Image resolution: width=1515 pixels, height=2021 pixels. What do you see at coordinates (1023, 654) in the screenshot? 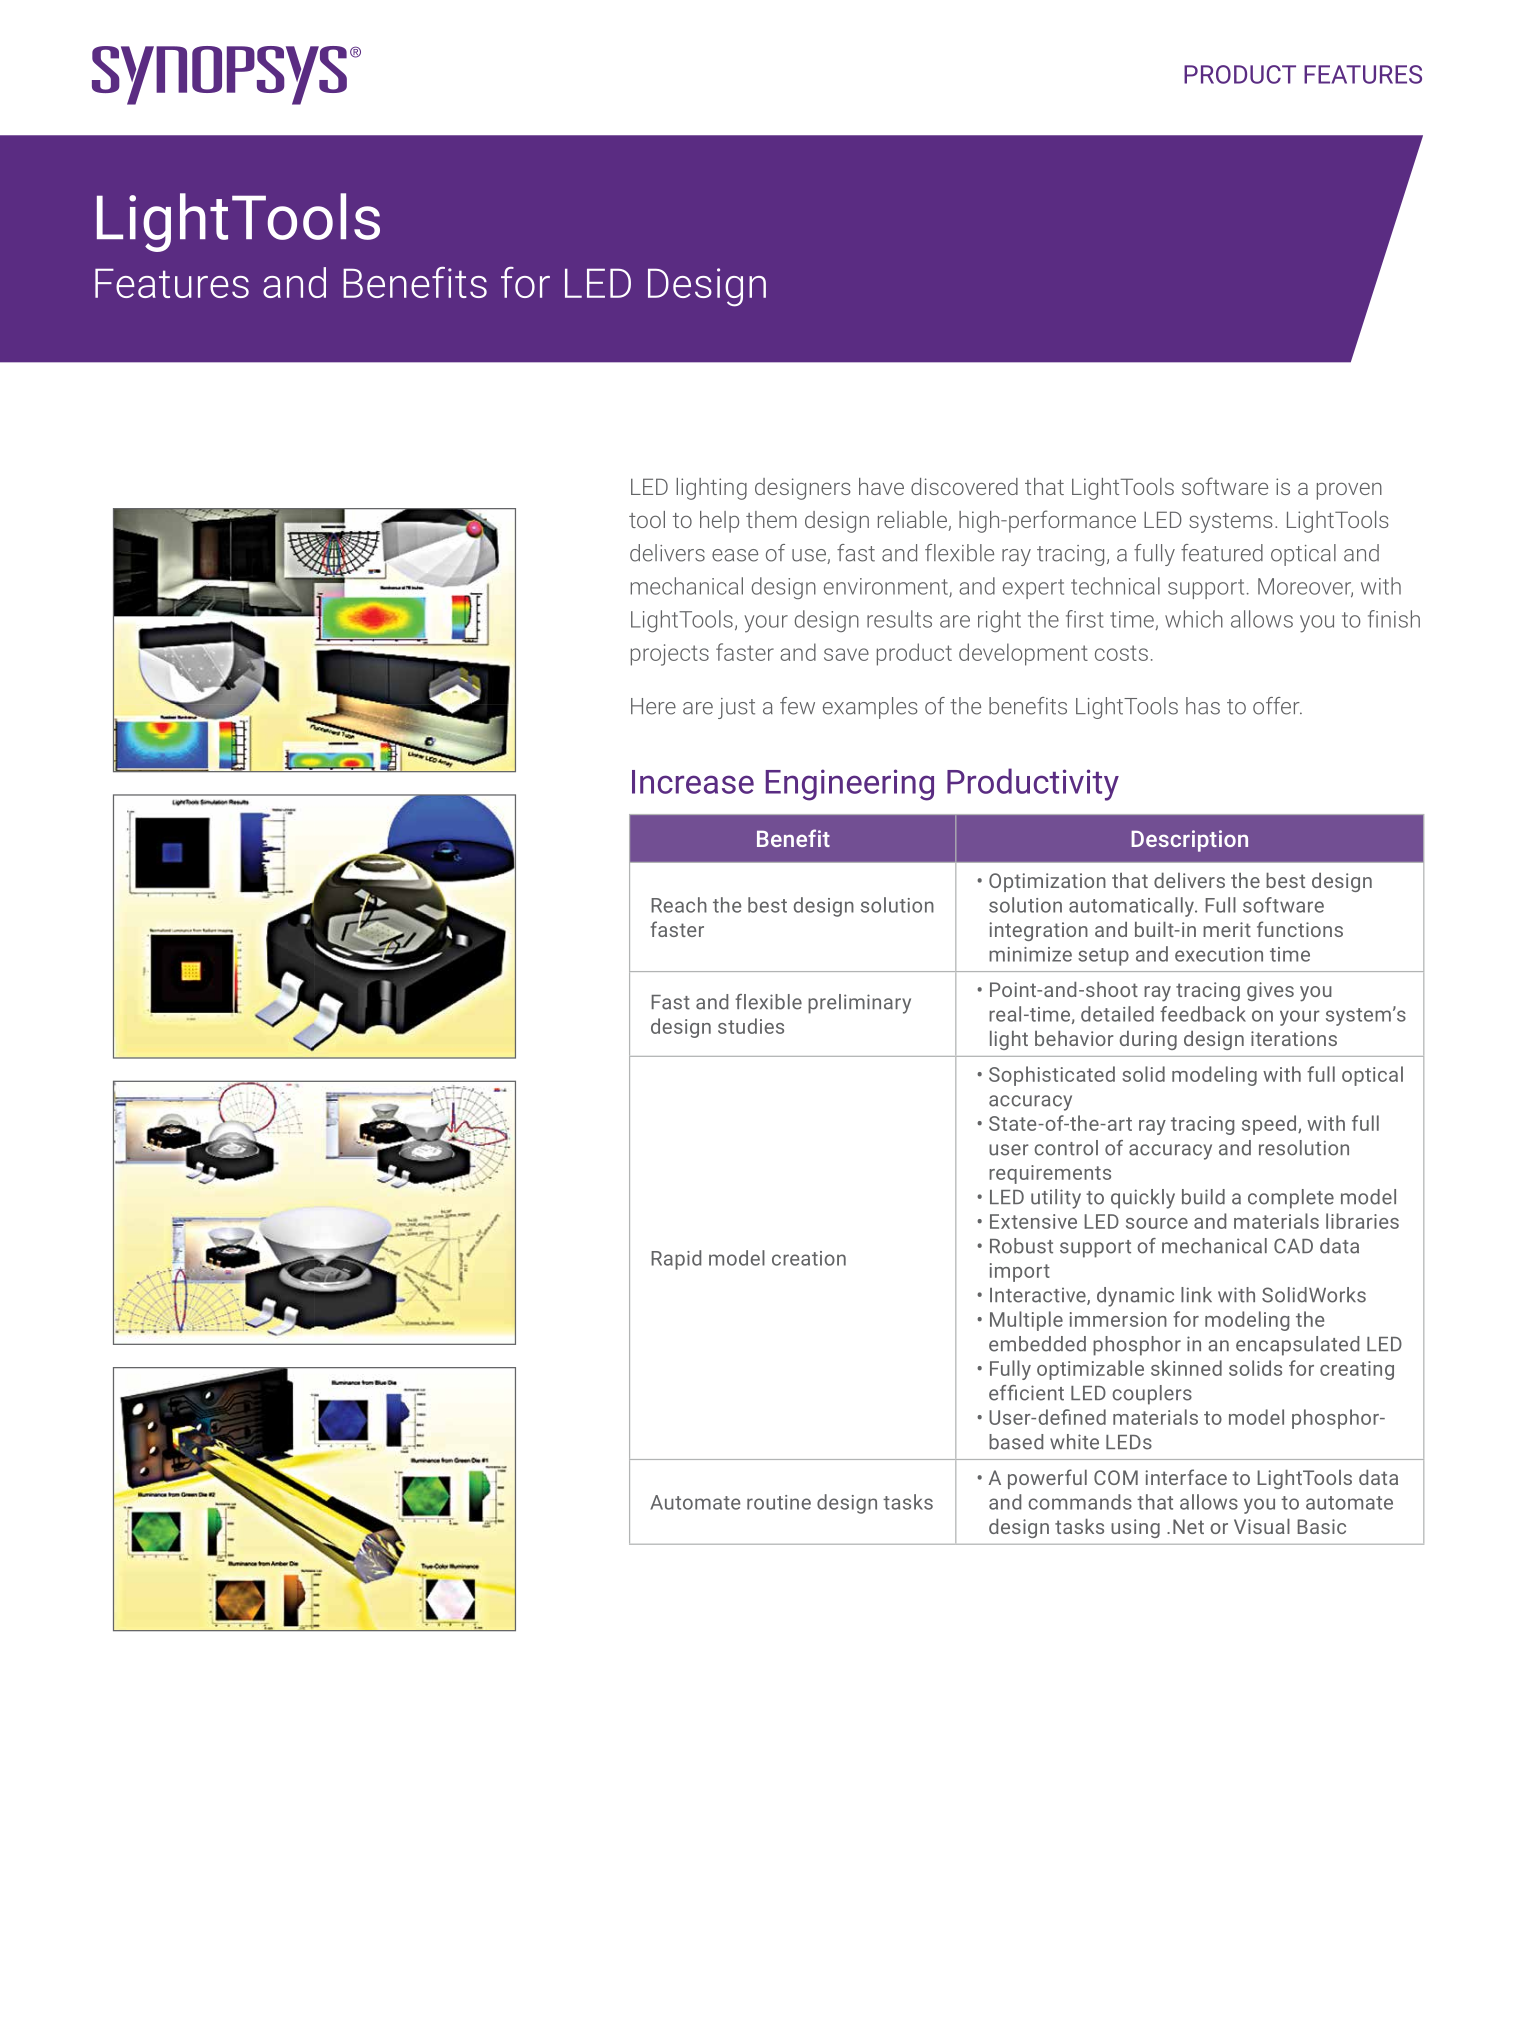
I see `development` at bounding box center [1023, 654].
